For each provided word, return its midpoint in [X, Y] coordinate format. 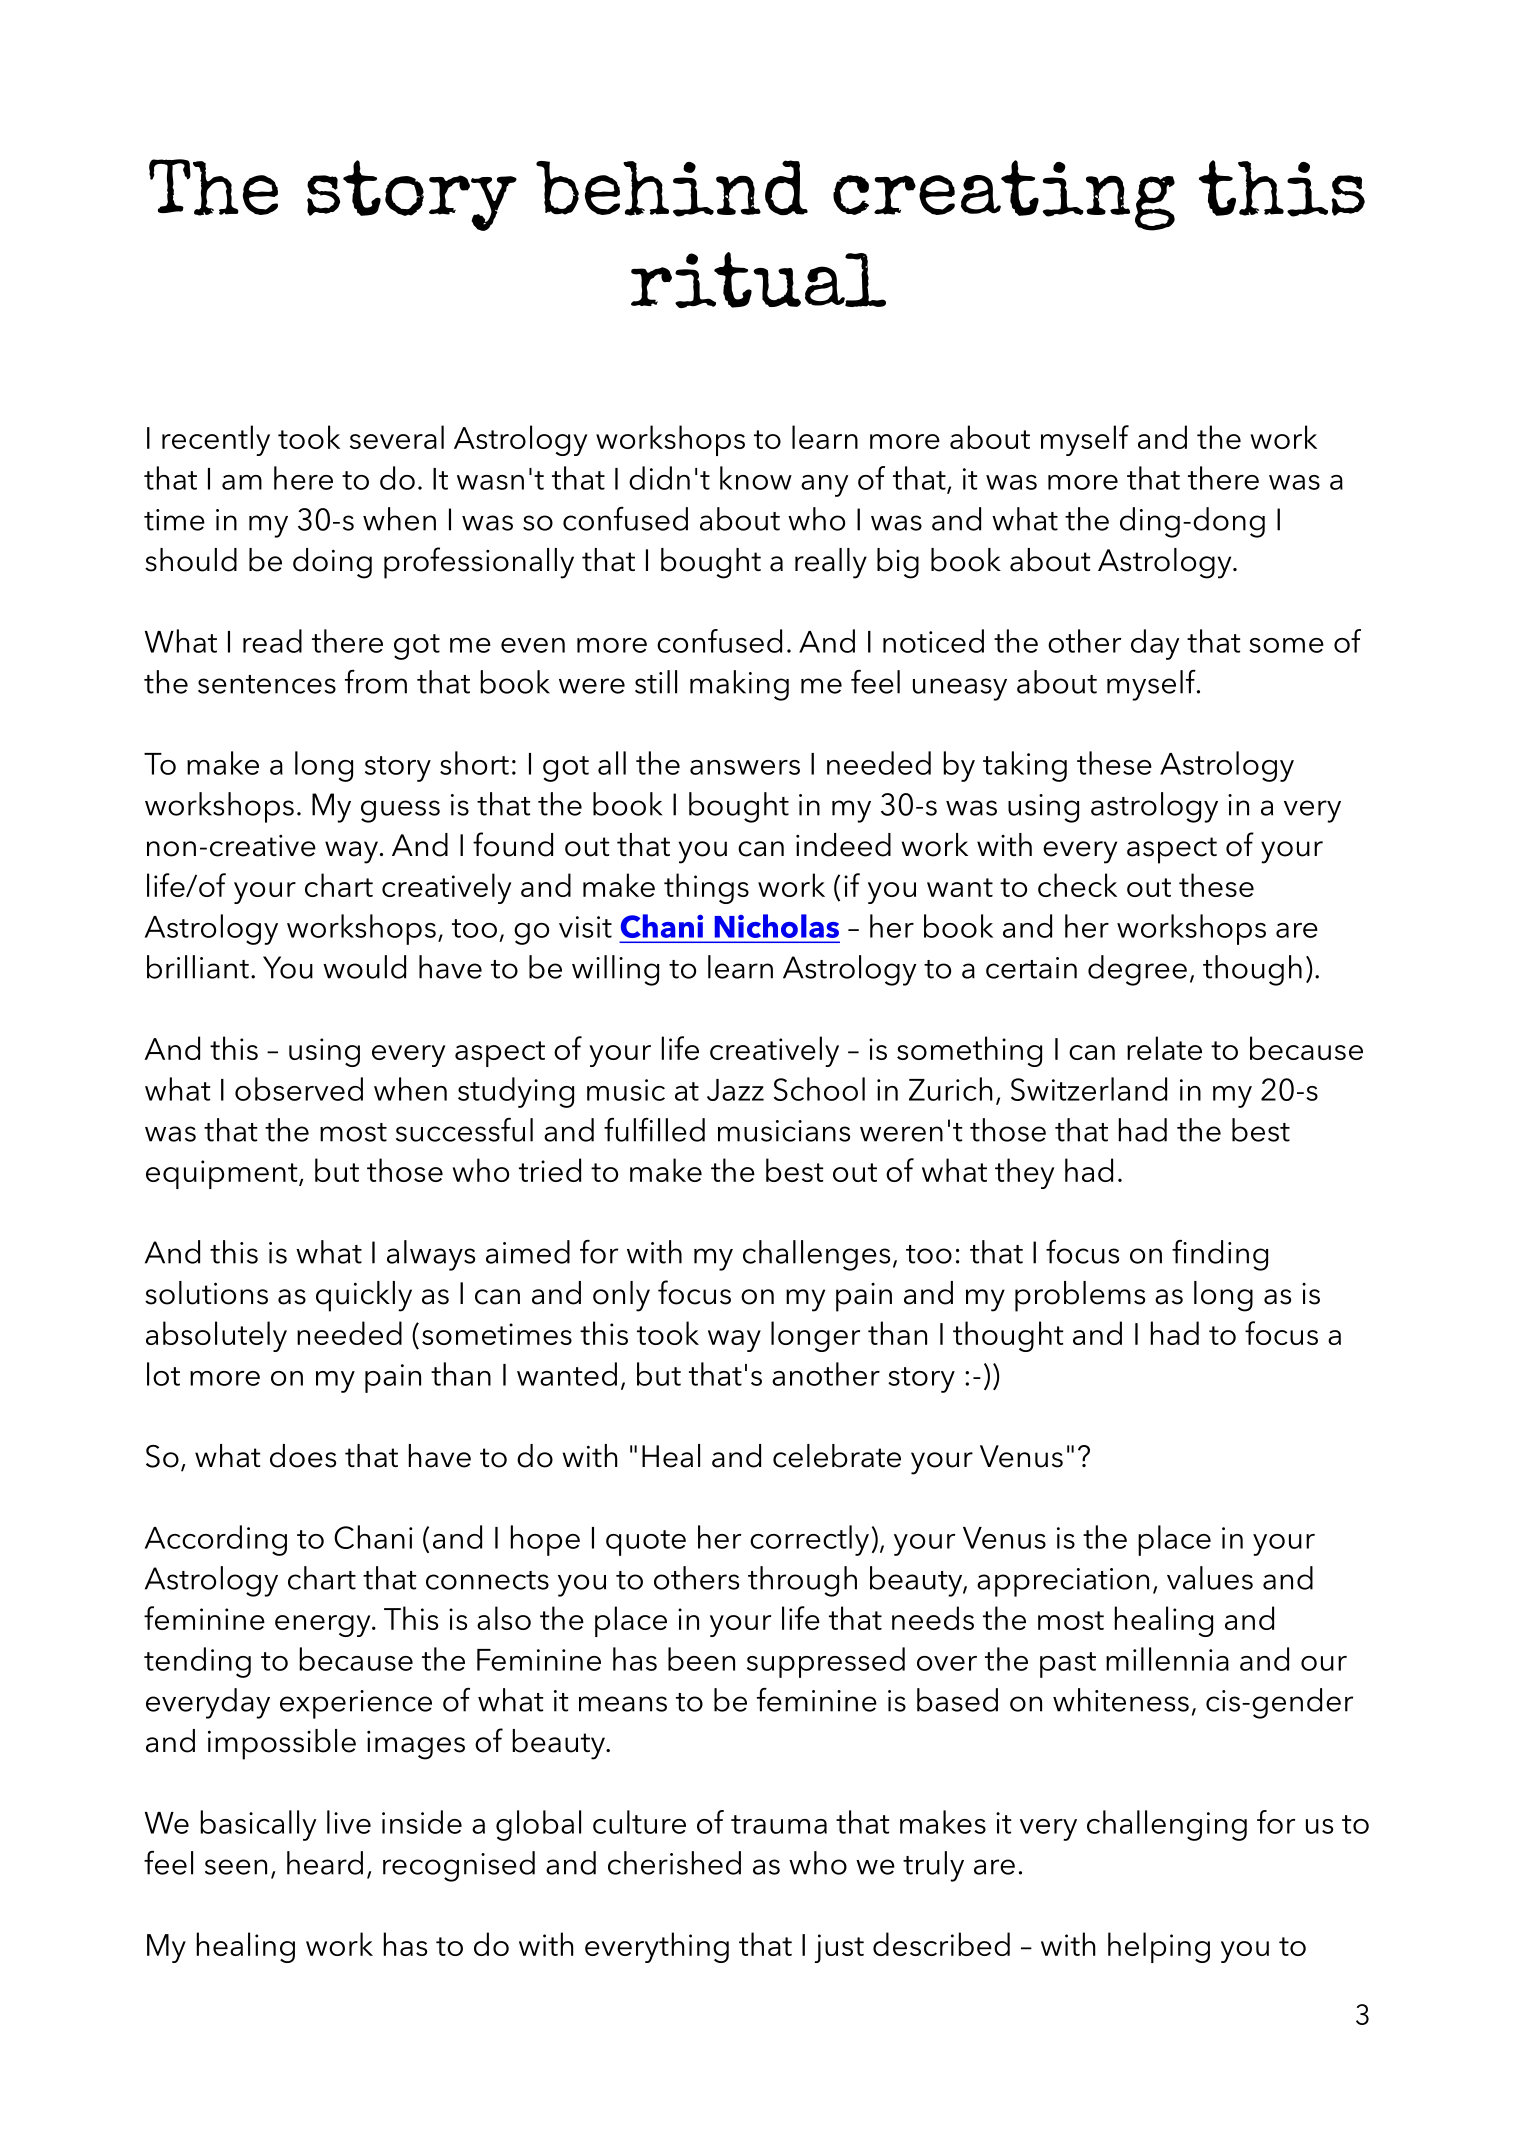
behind [672, 188]
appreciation [1063, 1582]
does [303, 1456]
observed [299, 1089]
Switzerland [1089, 1089]
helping [1159, 1947]
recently [216, 440]
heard [325, 1863]
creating [1004, 195]
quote [646, 1543]
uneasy [960, 689]
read [272, 641]
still [656, 682]
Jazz [735, 1090]
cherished [674, 1863]
